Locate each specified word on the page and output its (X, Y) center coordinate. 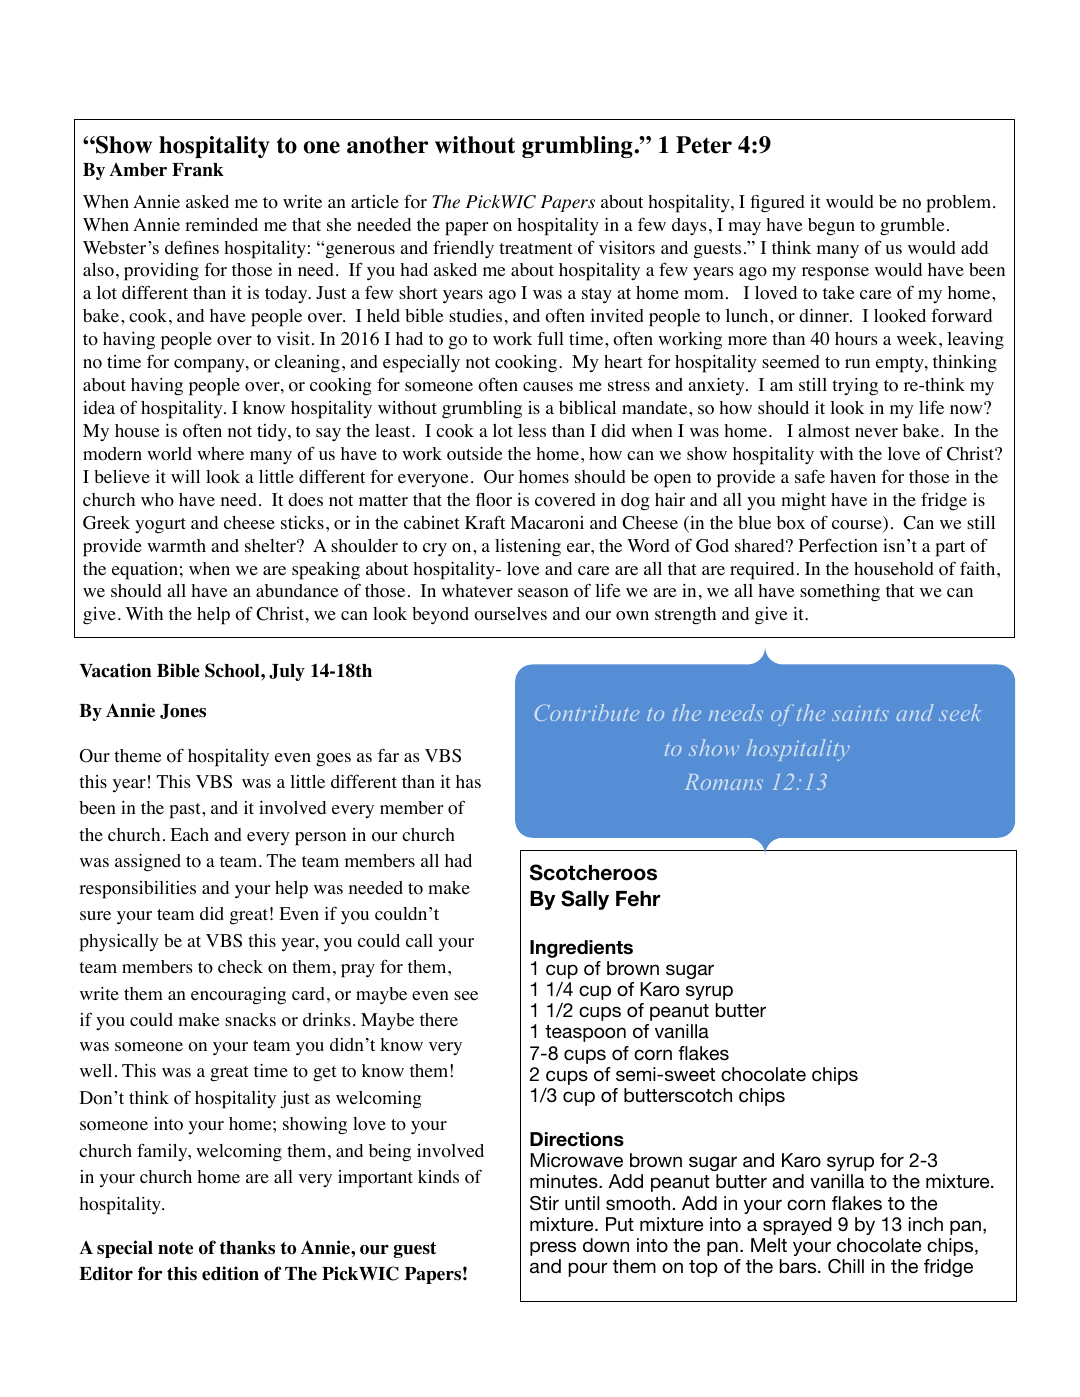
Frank (198, 170)
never (876, 433)
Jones (183, 711)
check (240, 967)
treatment (536, 248)
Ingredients (581, 949)
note (175, 1248)
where (220, 453)
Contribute (587, 712)
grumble (912, 226)
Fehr (638, 899)
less (532, 430)
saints (860, 713)
